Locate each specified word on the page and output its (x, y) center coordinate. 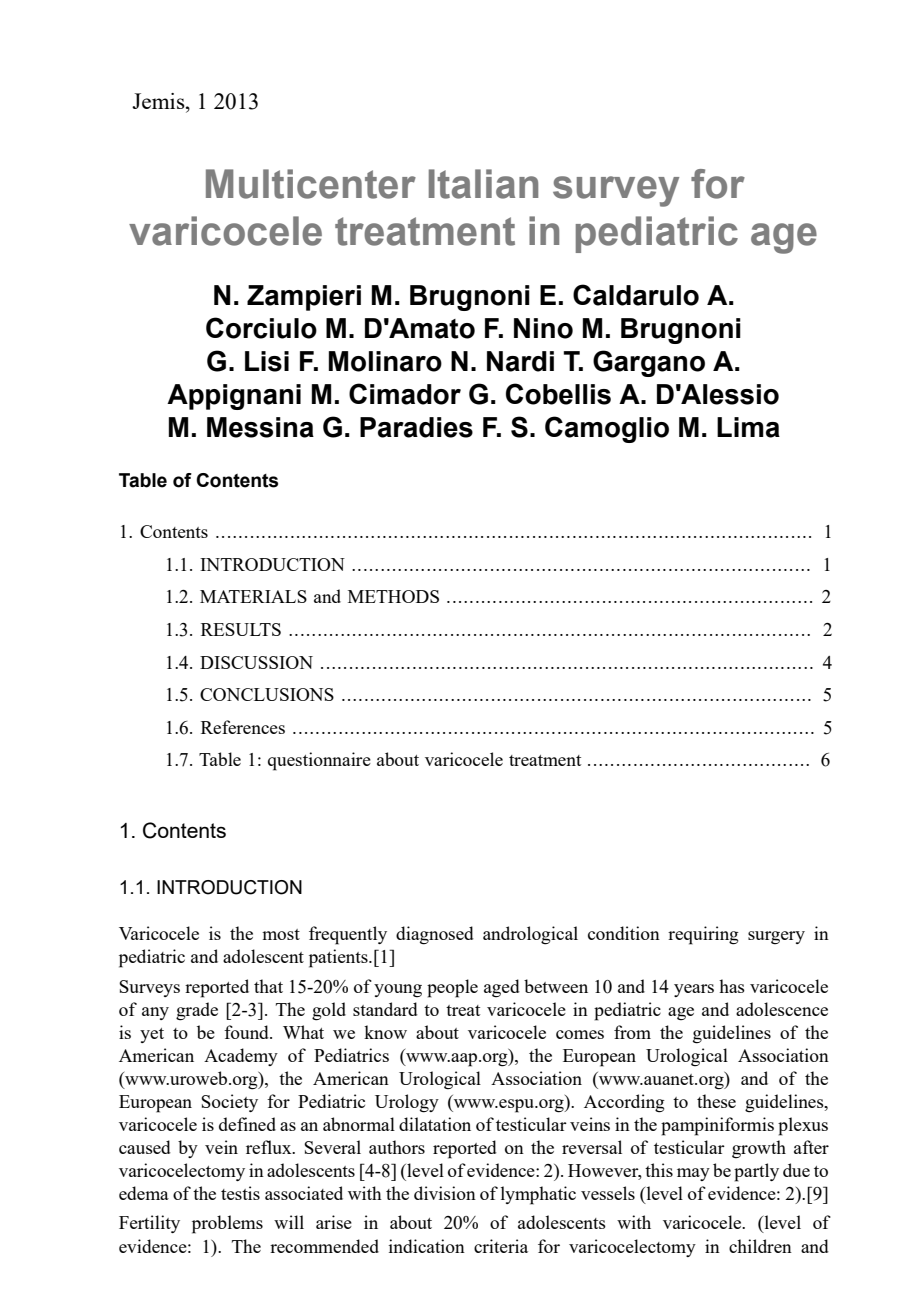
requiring (703, 935)
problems (227, 1224)
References (243, 727)
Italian (483, 184)
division (445, 1193)
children (760, 1246)
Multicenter (311, 184)
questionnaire (319, 761)
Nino (543, 328)
